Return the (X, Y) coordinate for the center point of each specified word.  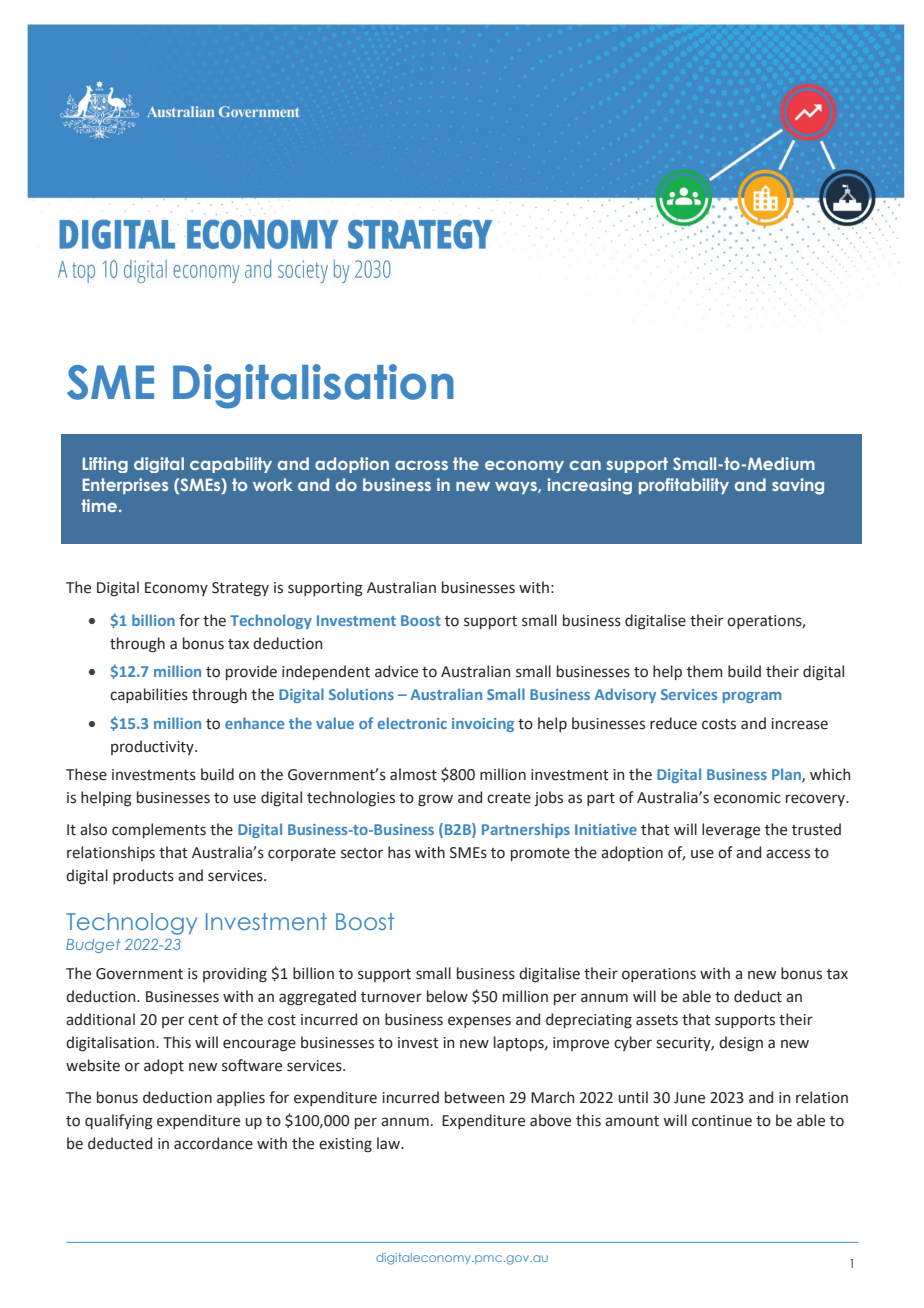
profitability (684, 486)
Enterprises (125, 486)
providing (235, 975)
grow (435, 800)
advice (396, 671)
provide (251, 672)
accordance (213, 1143)
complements (159, 830)
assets (657, 1020)
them (705, 671)
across (421, 465)
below (447, 996)
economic (747, 798)
